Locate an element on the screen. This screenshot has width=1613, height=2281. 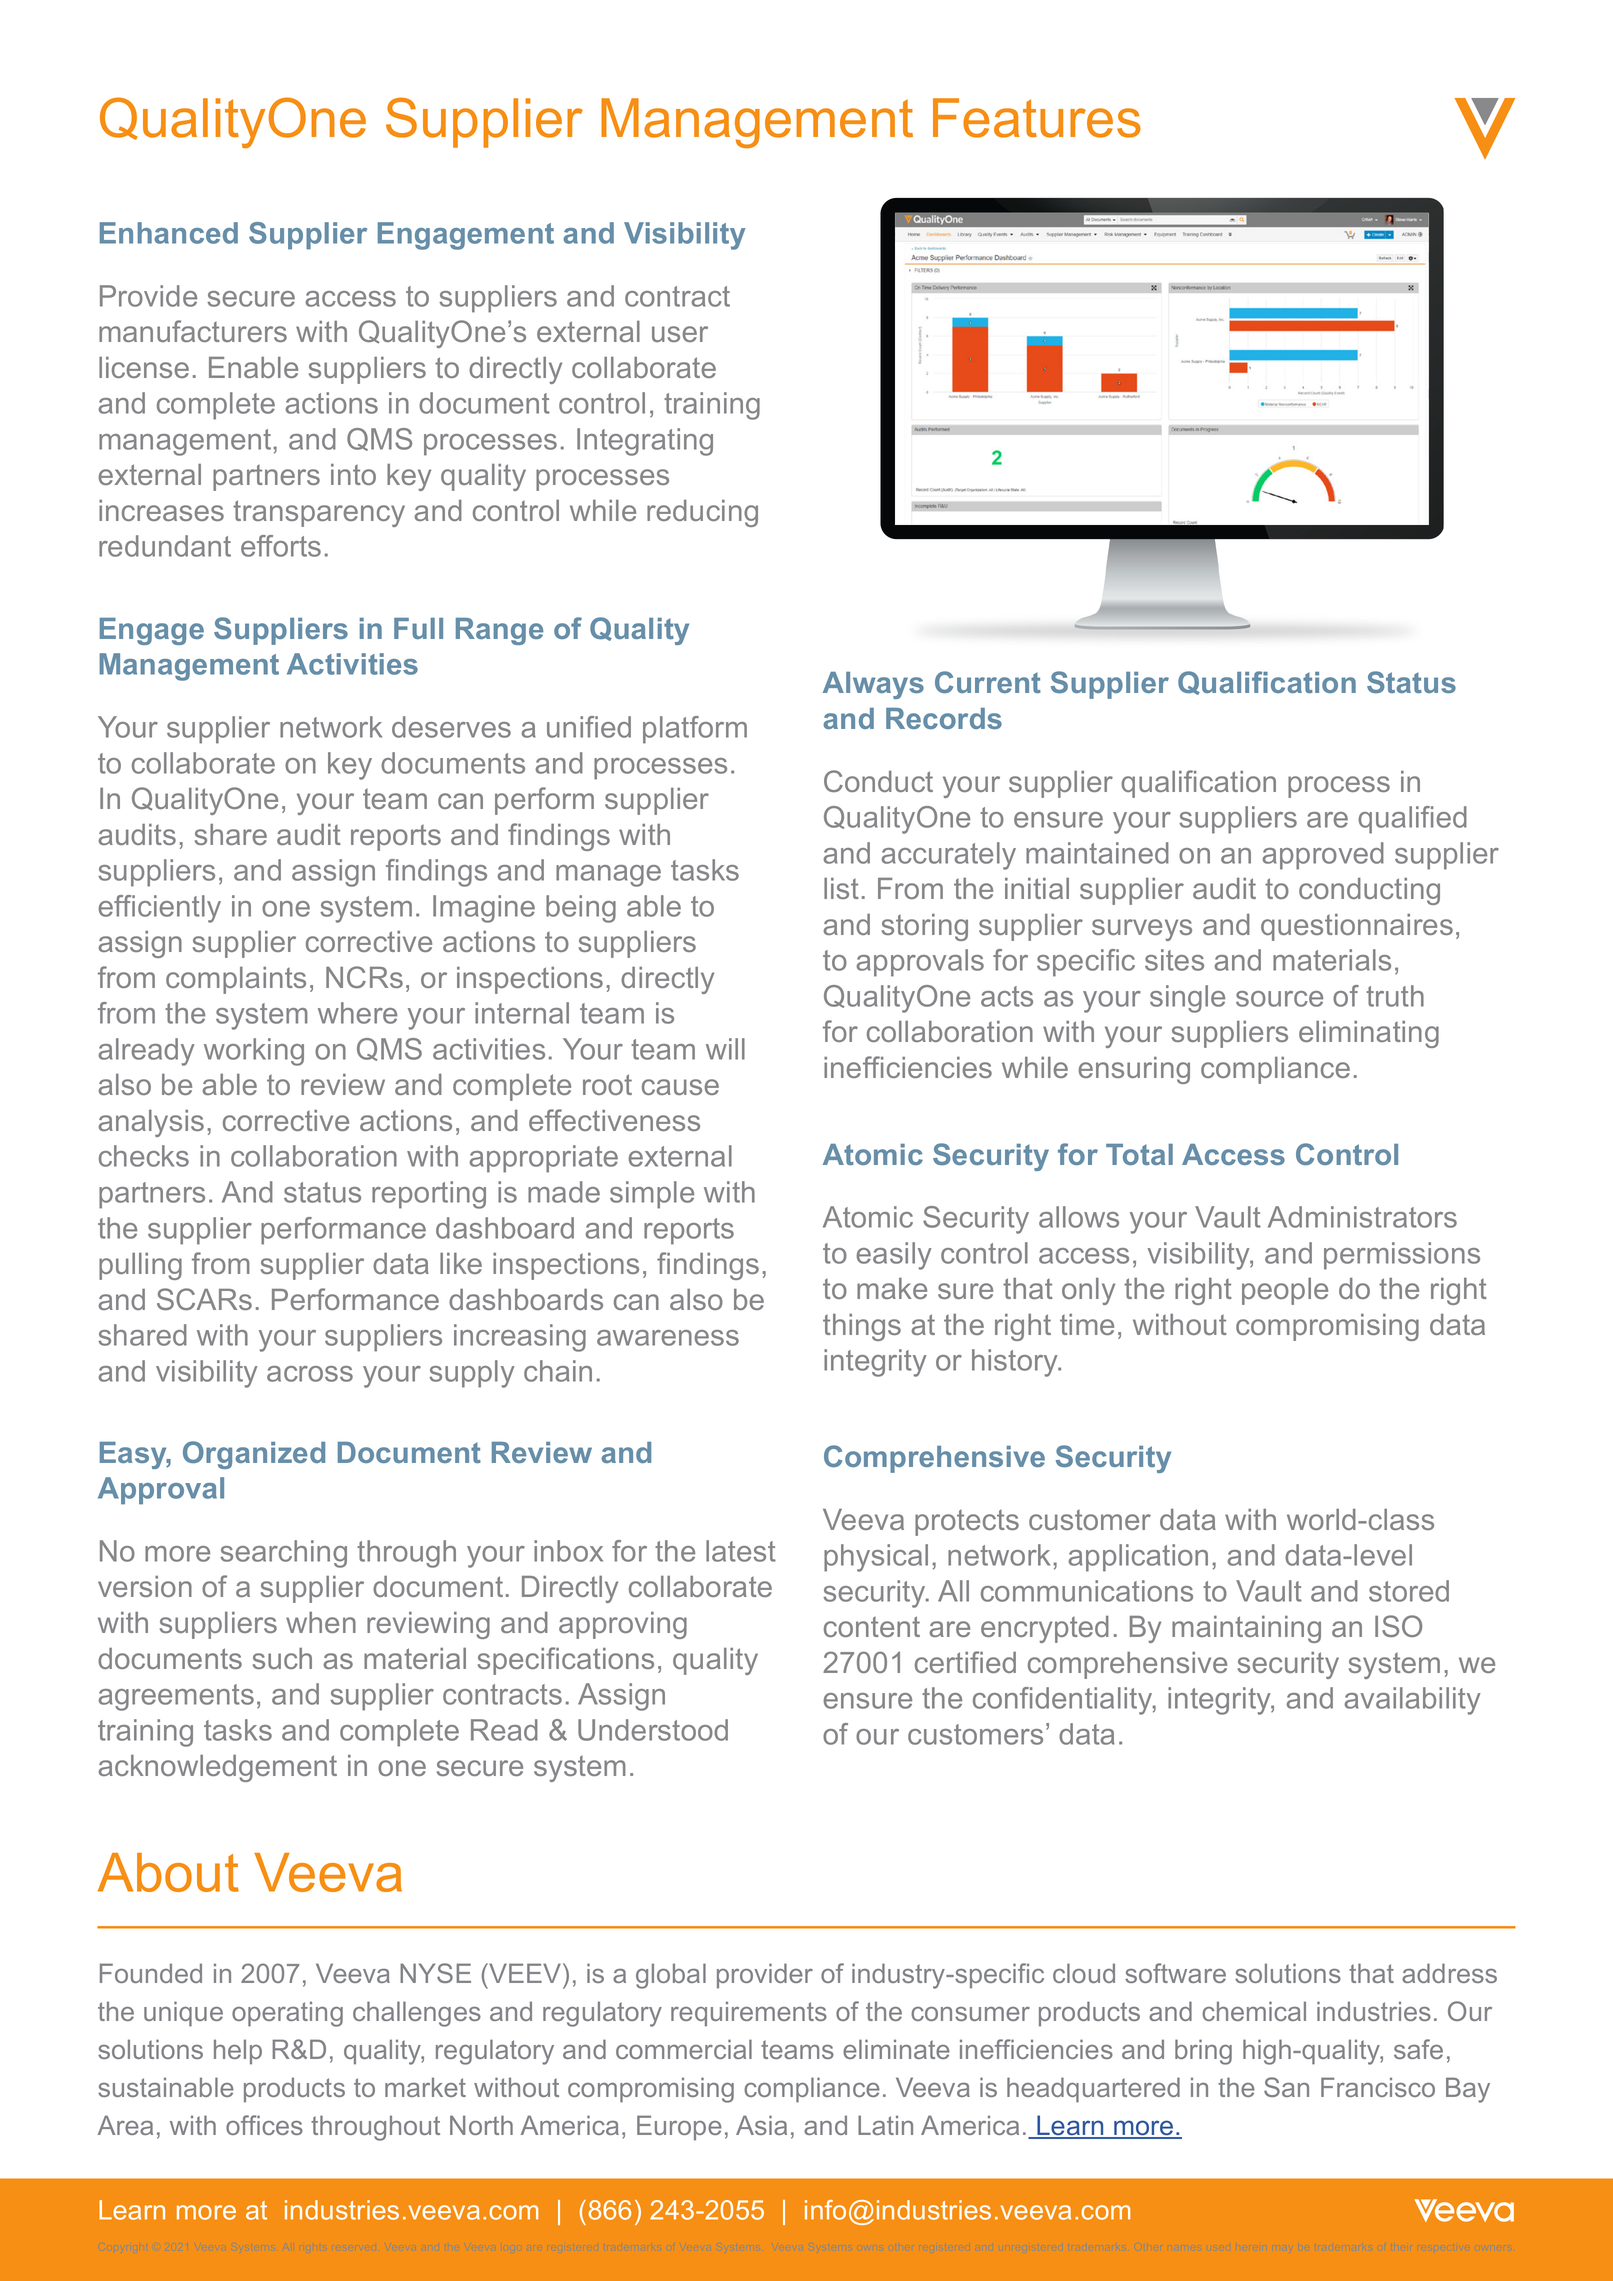
help is located at coordinates (238, 2052).
